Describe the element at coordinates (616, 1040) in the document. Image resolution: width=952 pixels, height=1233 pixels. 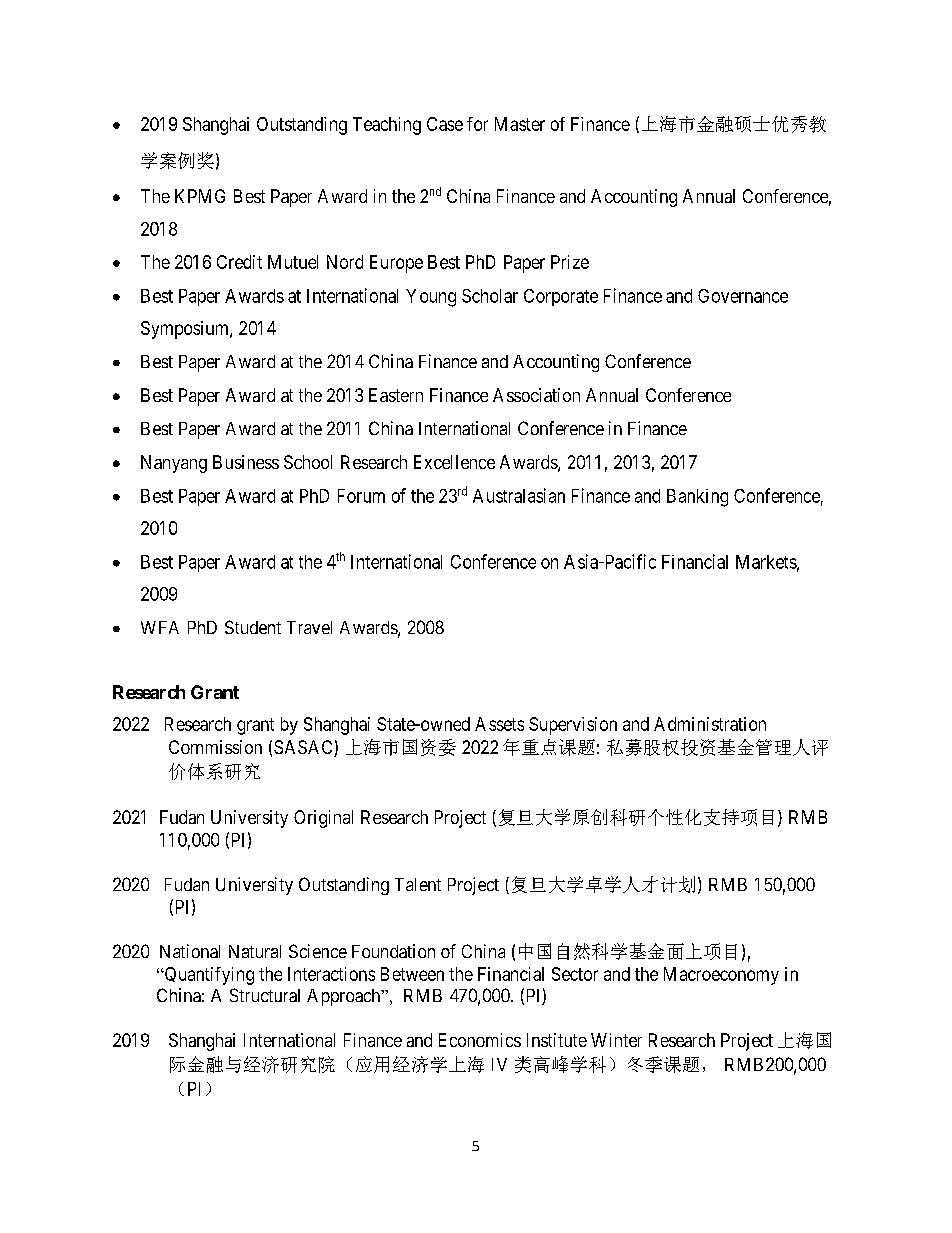
I see `Winter` at that location.
